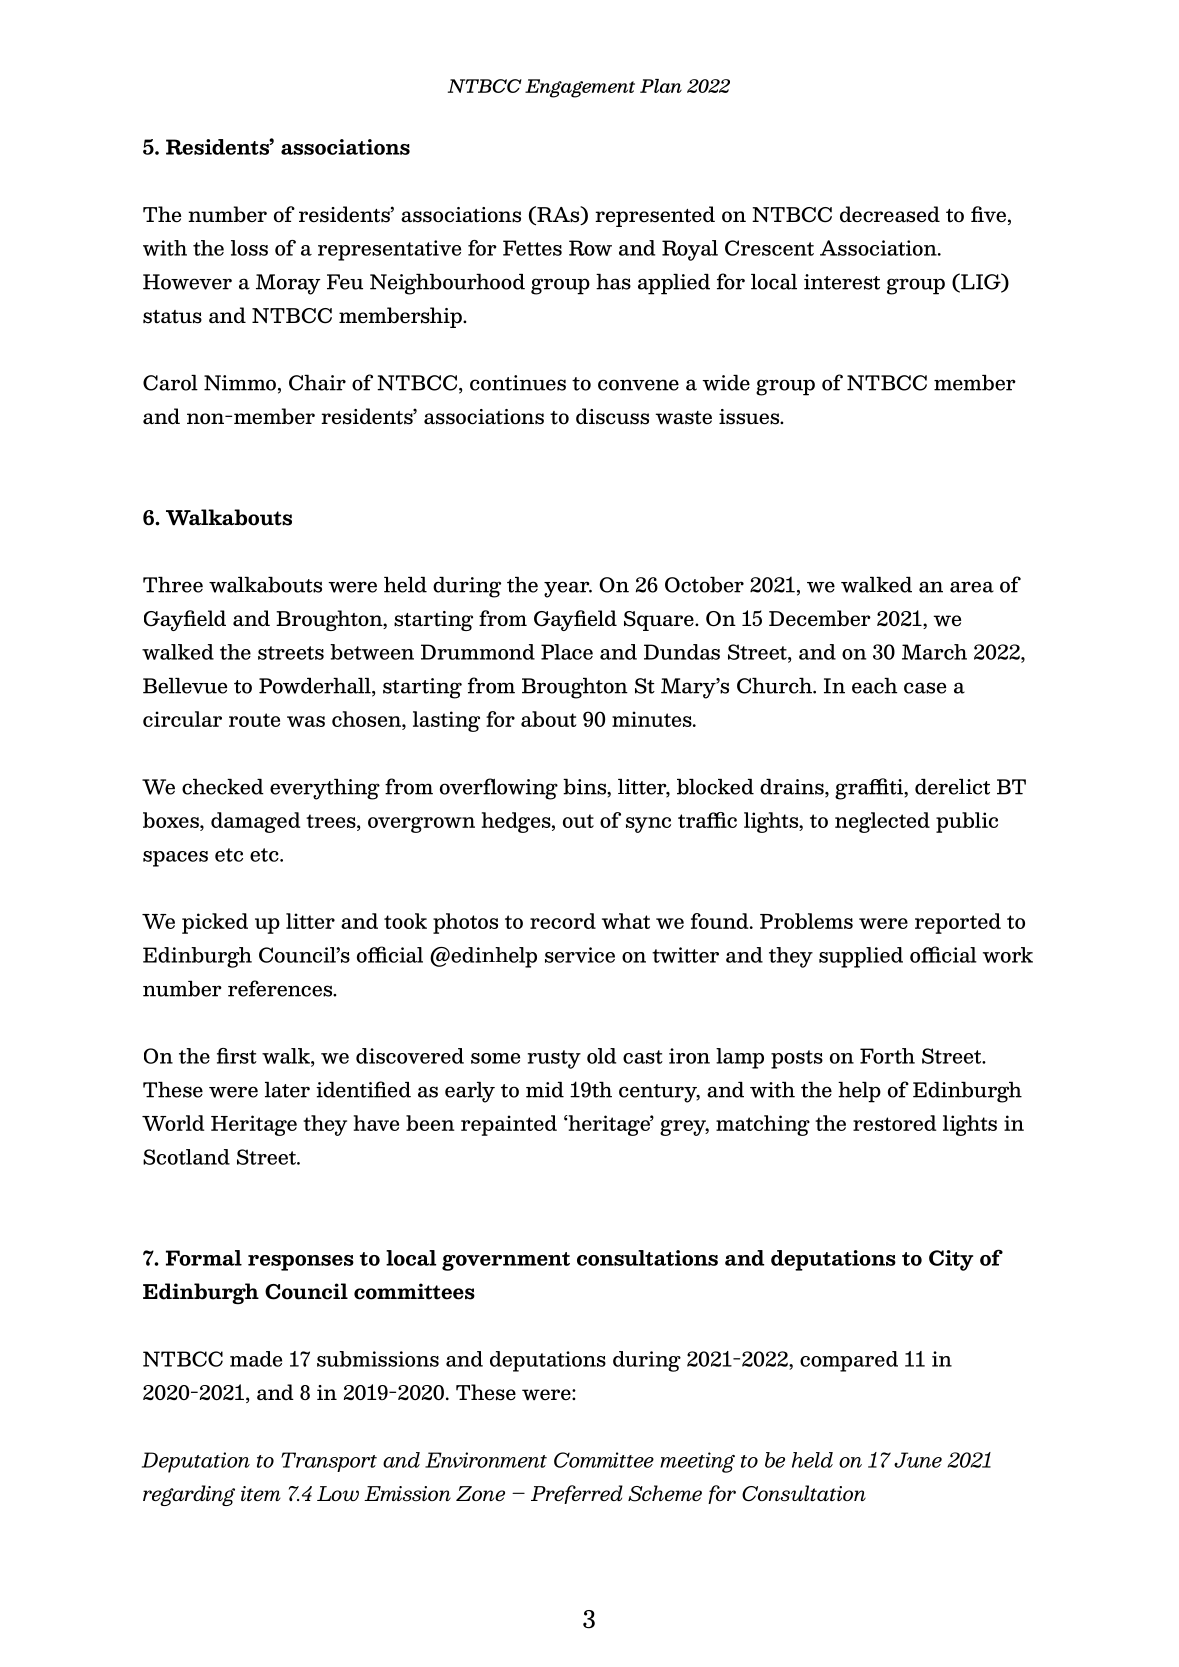 The height and width of the screenshot is (1667, 1179). Describe the element at coordinates (952, 787) in the screenshot. I see `derelict` at that location.
